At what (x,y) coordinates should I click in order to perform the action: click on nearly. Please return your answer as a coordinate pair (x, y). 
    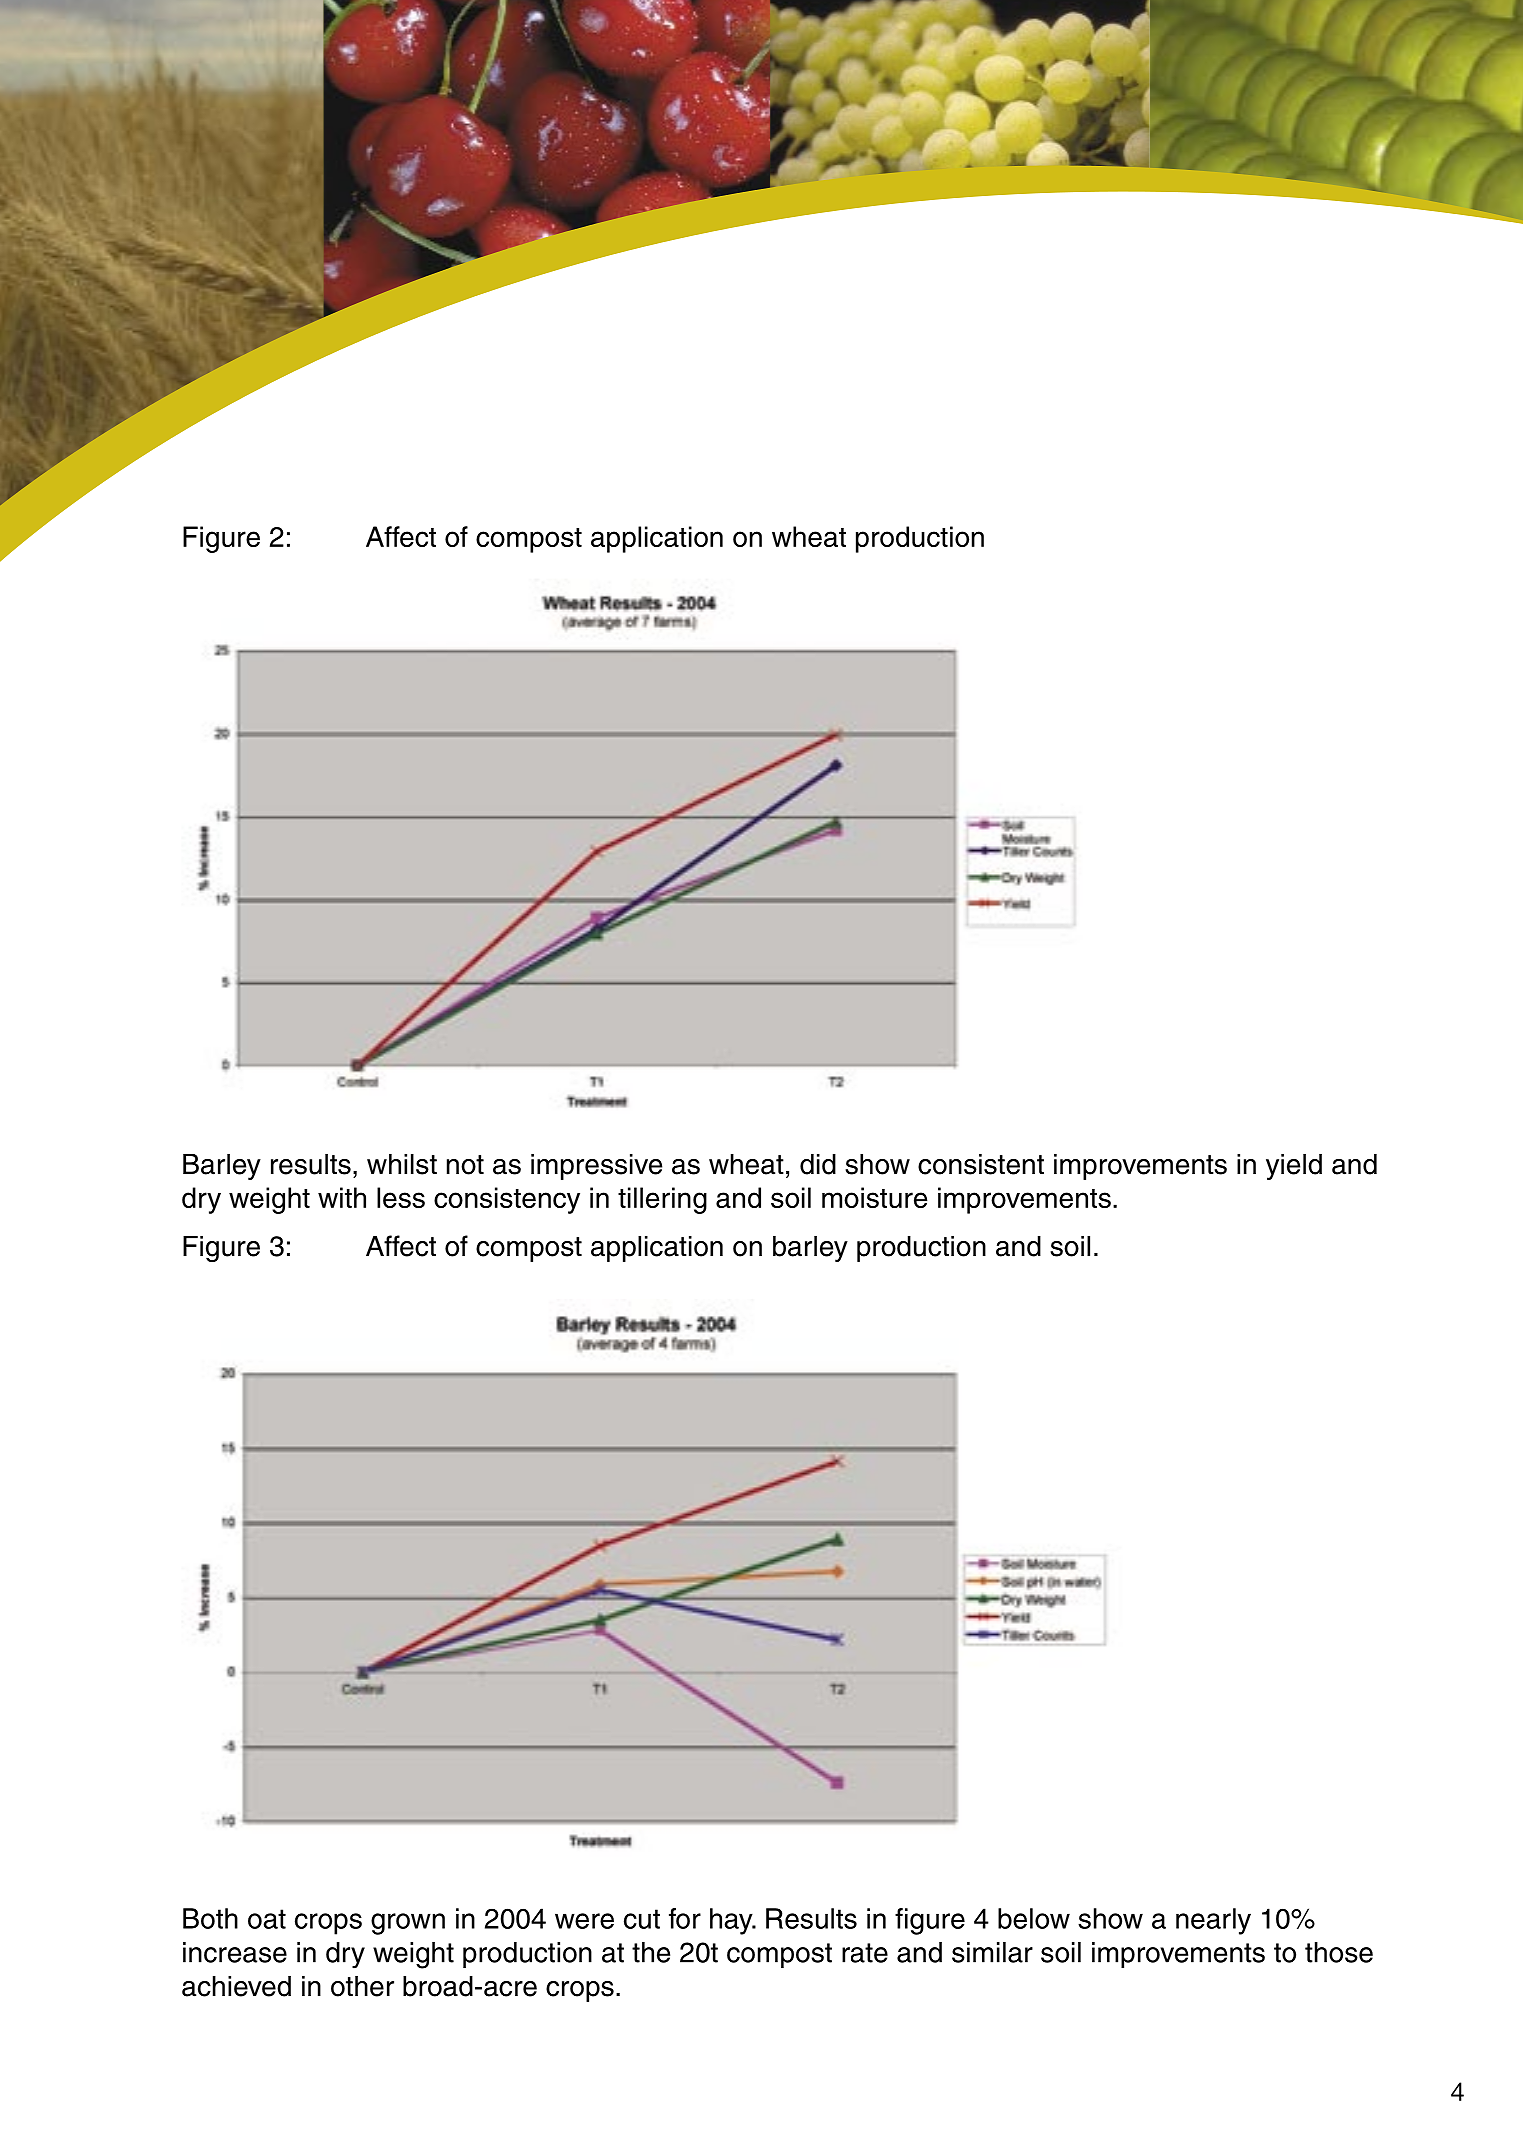
    Looking at the image, I should click on (1213, 1921).
